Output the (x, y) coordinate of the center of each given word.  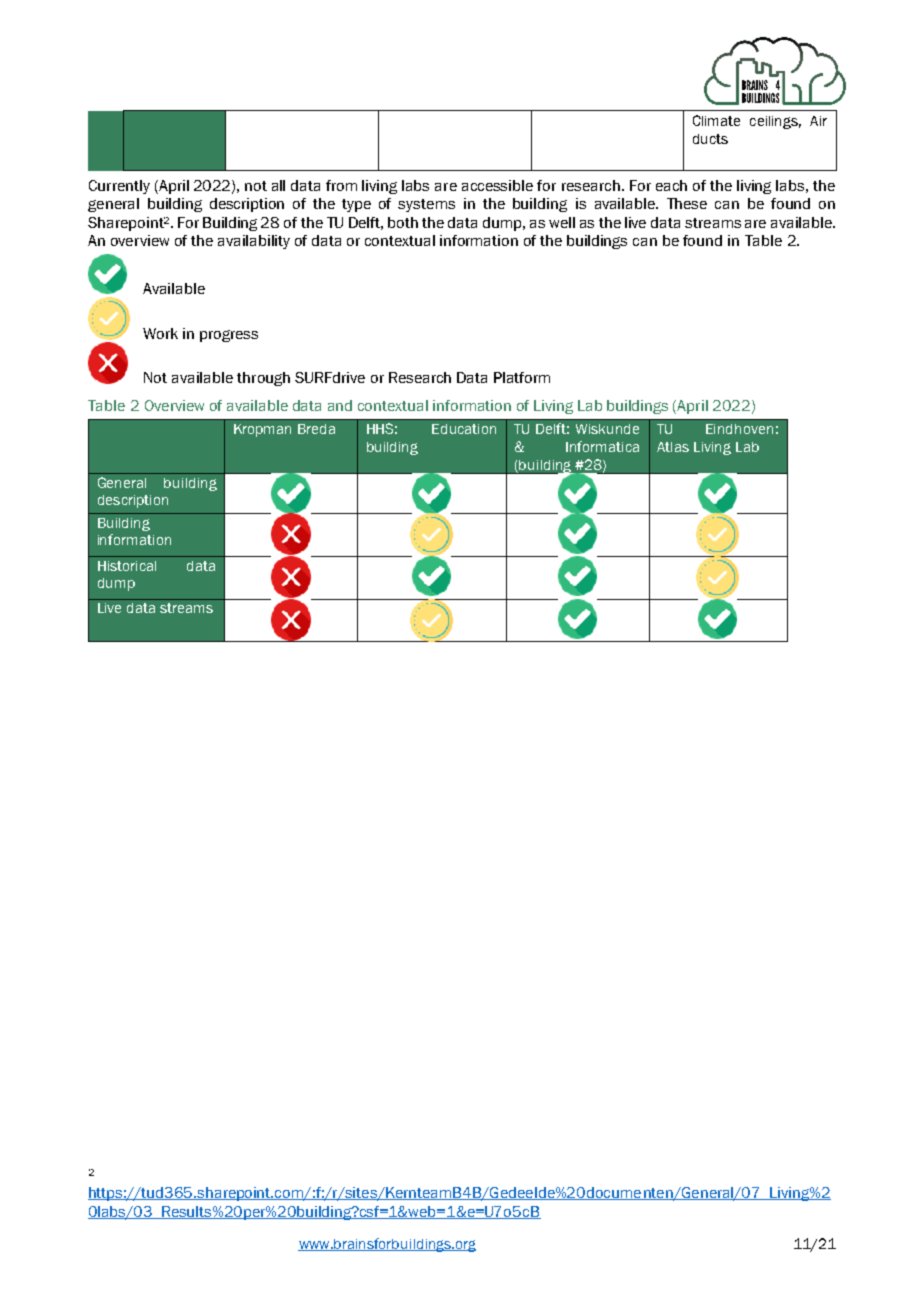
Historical (127, 566)
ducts (710, 139)
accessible (497, 185)
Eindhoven (739, 429)
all (278, 185)
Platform (522, 377)
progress (229, 336)
